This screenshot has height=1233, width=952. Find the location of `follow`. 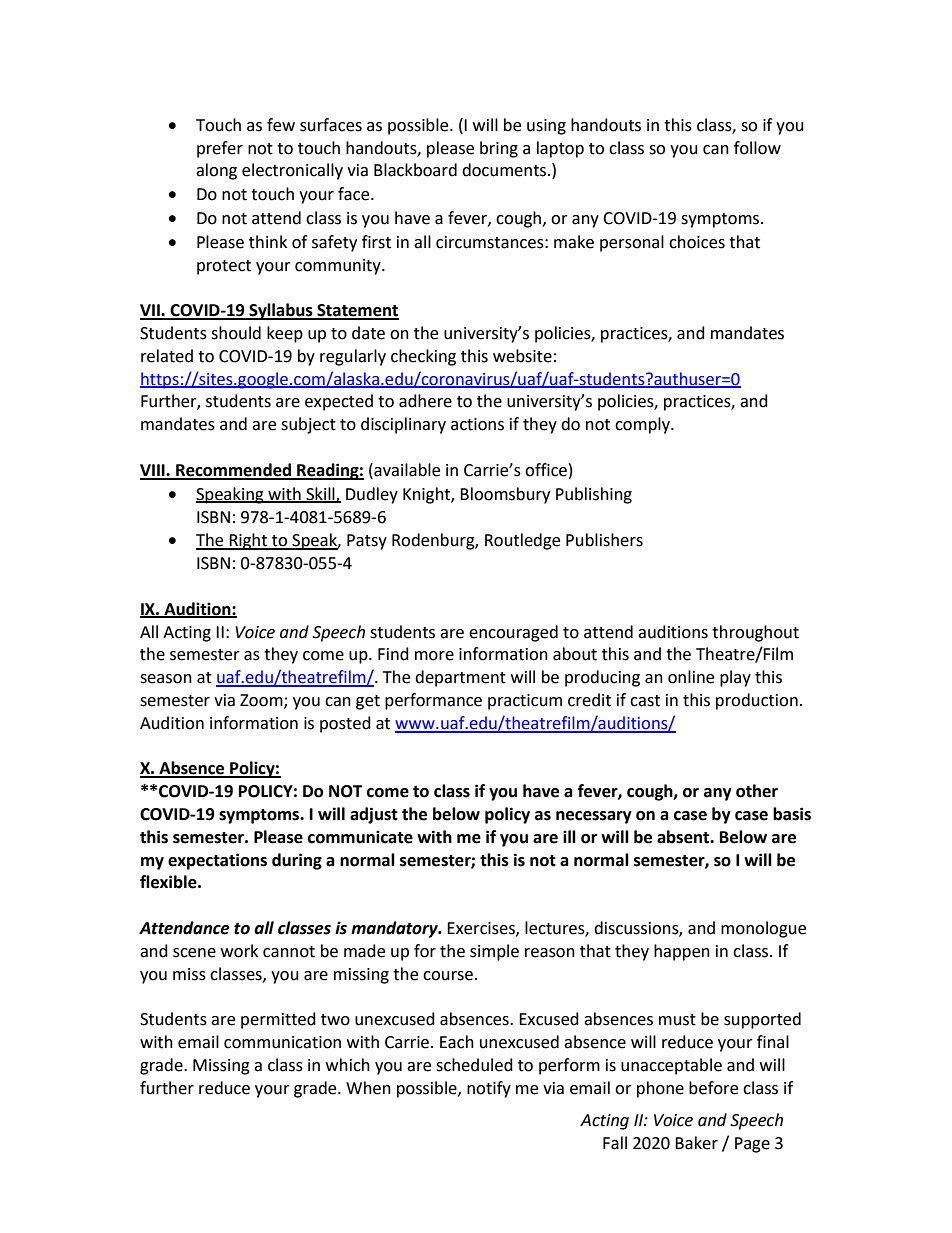

follow is located at coordinates (757, 148).
